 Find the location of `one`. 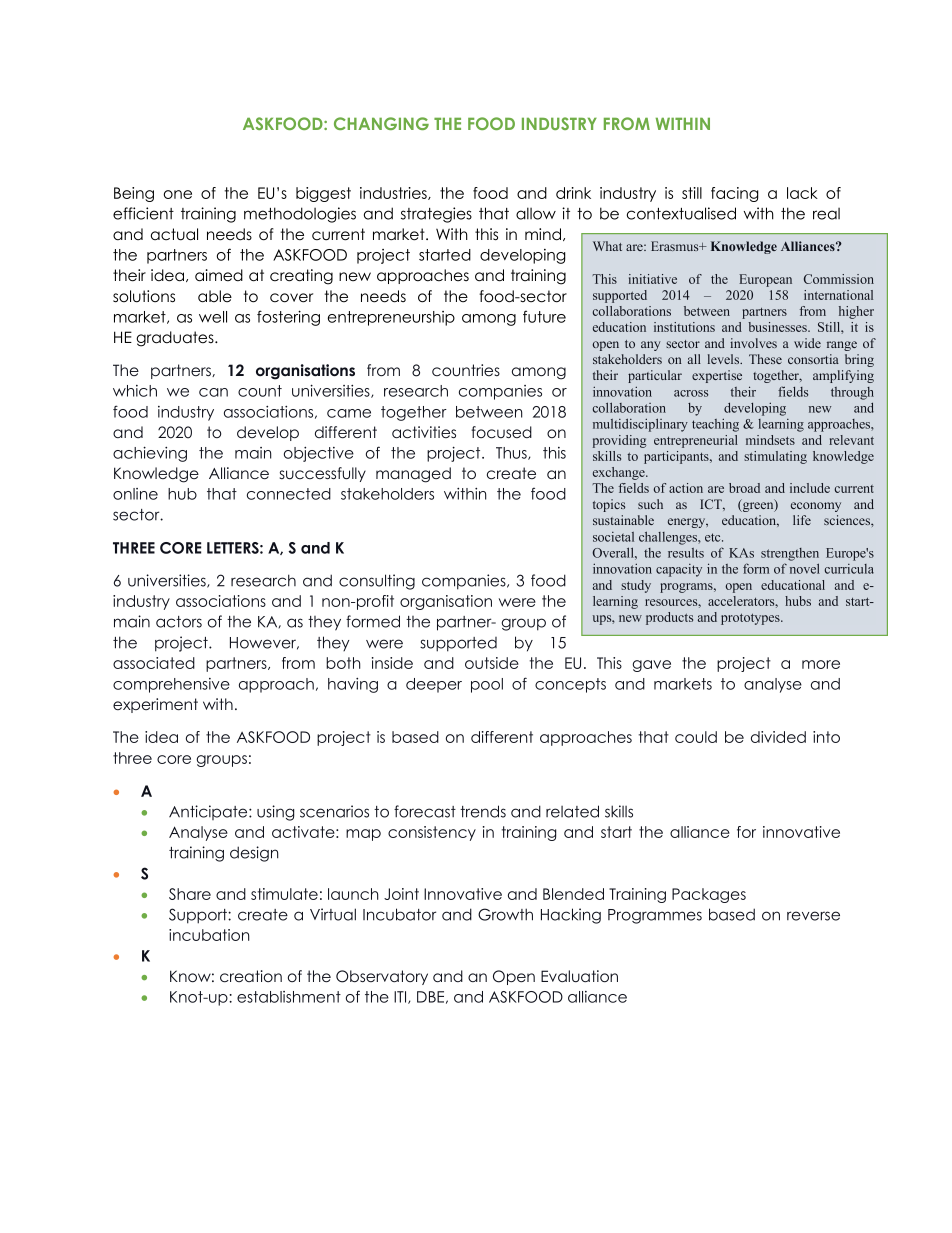

one is located at coordinates (177, 194).
